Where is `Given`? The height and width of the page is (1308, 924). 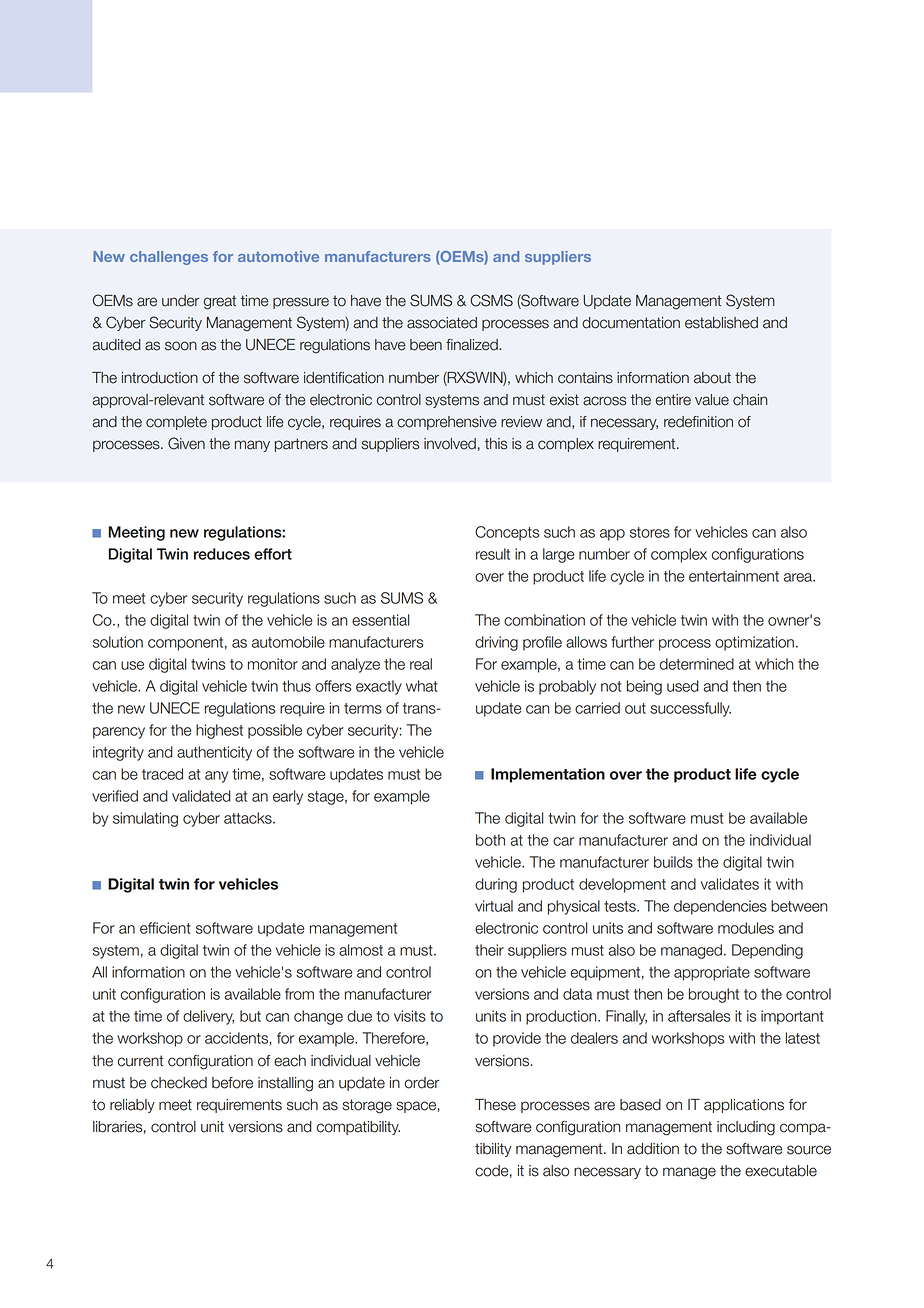
Given is located at coordinates (186, 443).
